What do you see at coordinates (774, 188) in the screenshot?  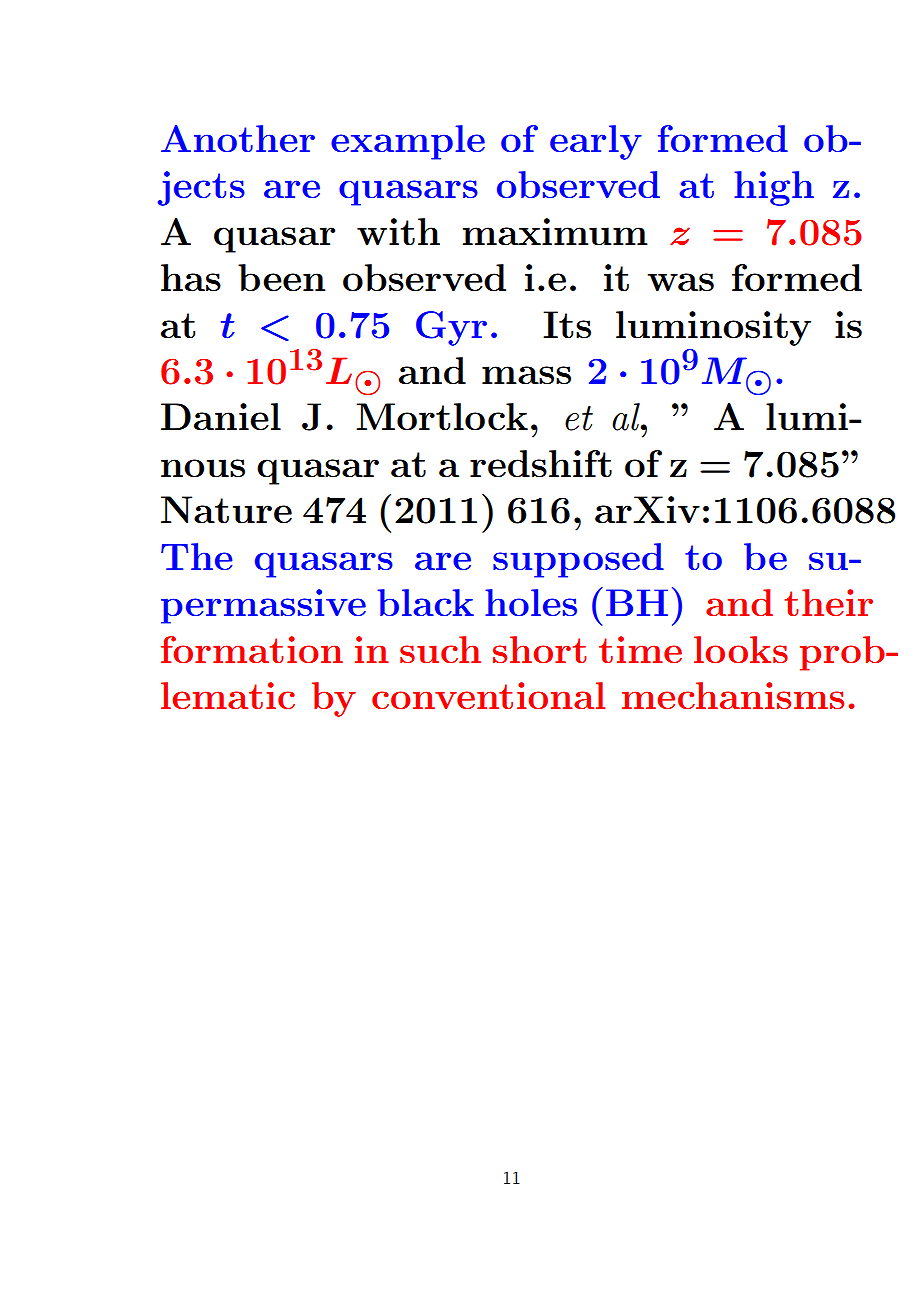 I see `high` at bounding box center [774, 188].
